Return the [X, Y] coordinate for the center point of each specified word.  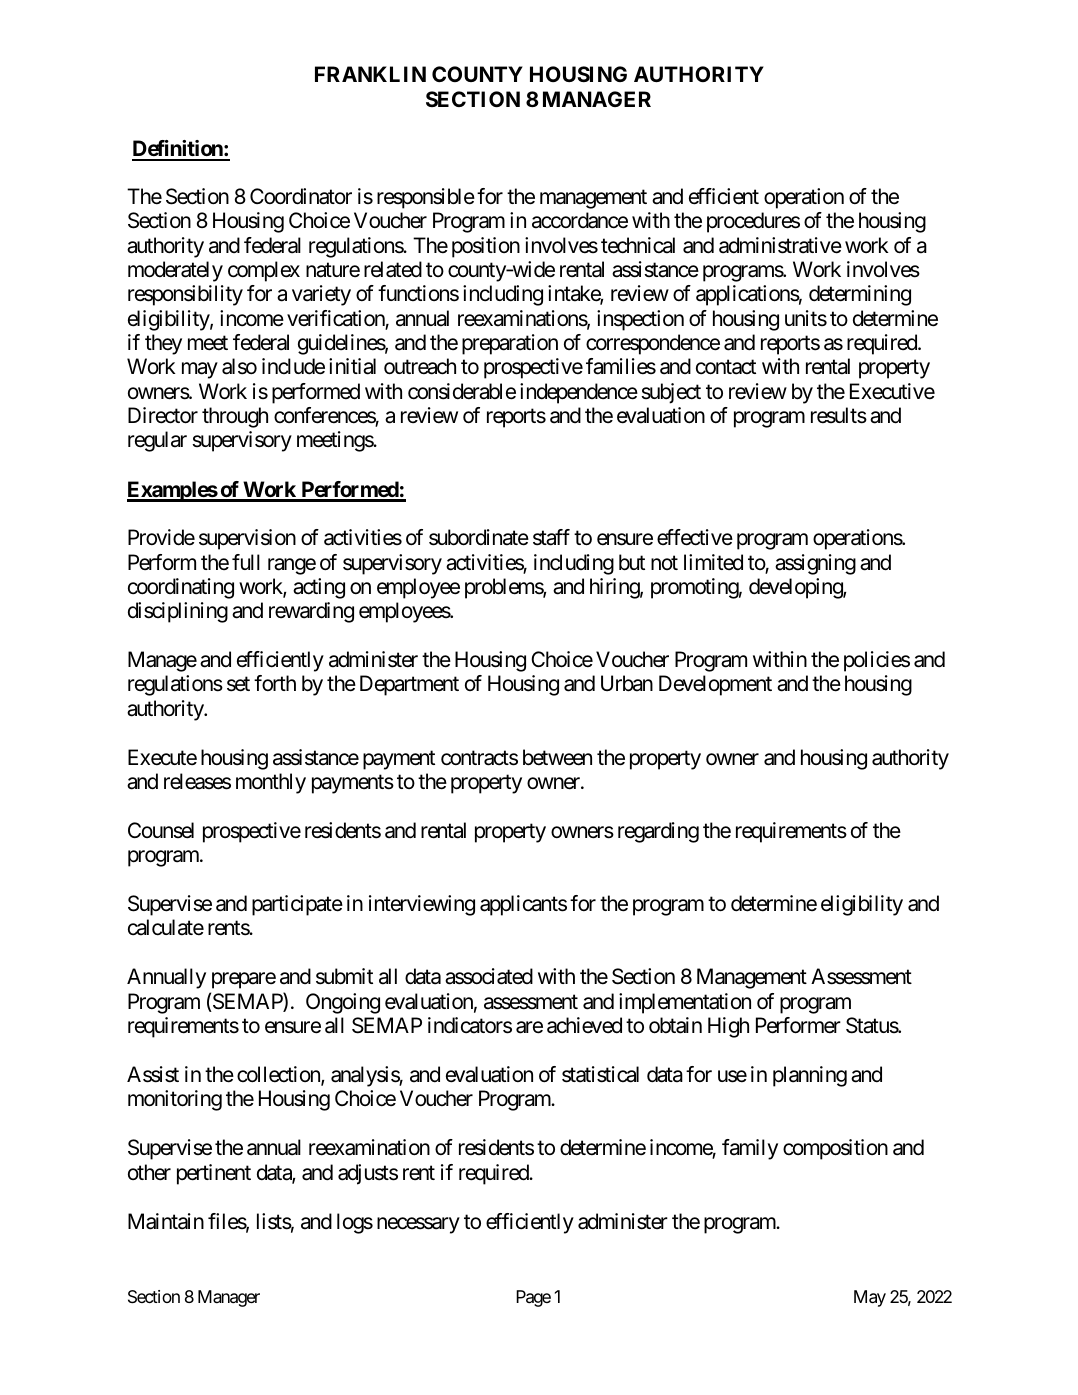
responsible [426, 198]
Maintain [166, 1221]
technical [638, 245]
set [238, 684]
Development [715, 685]
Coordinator [301, 196]
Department [409, 685]
